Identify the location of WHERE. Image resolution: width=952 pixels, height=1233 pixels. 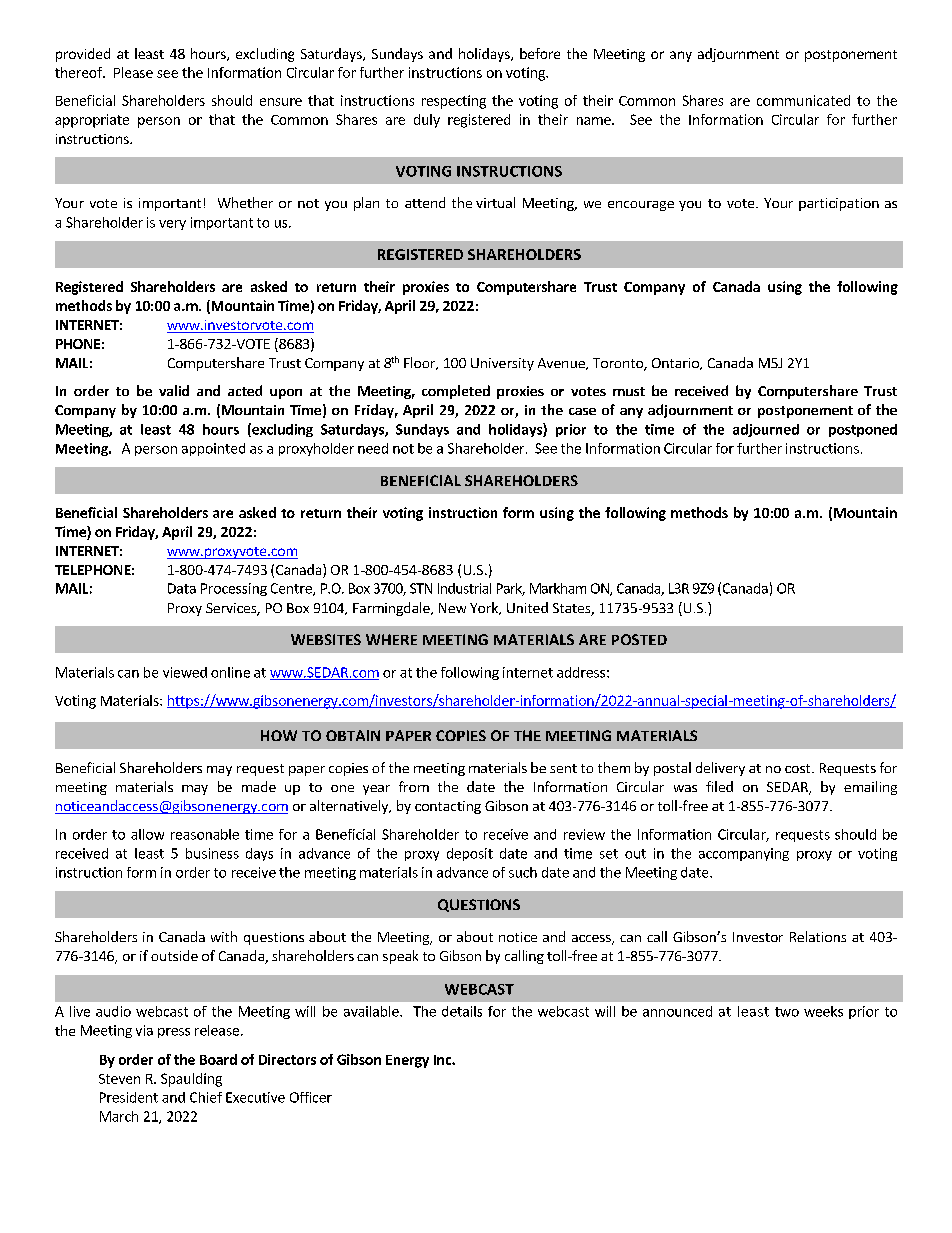
(391, 639).
